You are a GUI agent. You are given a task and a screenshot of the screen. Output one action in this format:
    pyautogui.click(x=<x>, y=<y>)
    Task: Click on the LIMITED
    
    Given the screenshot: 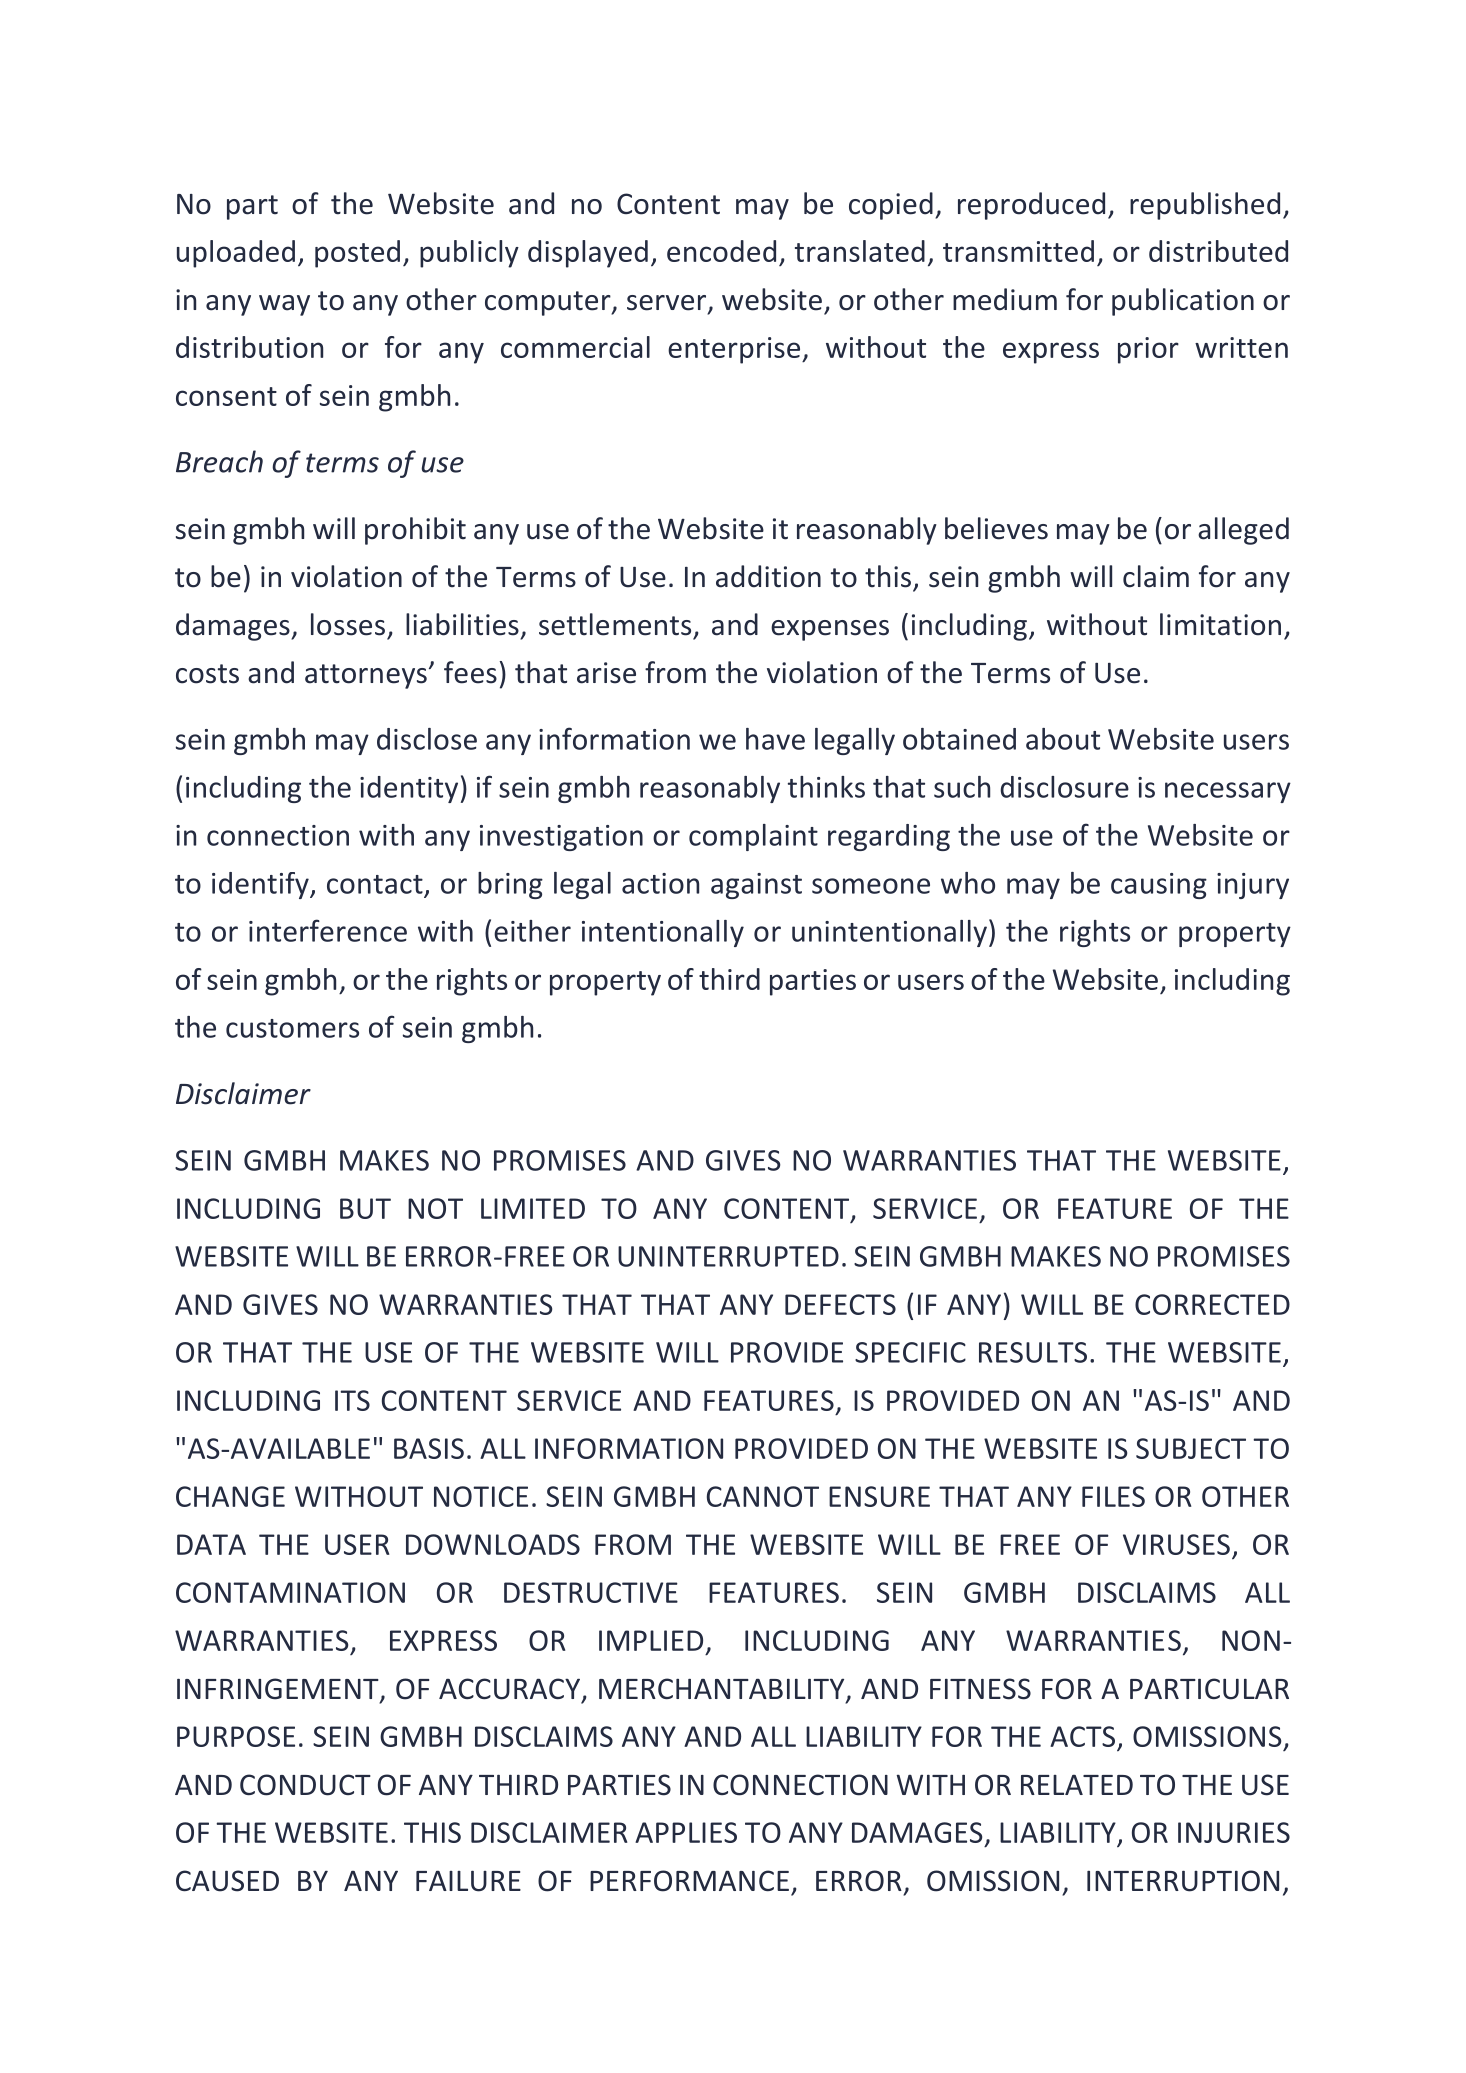 What is the action you would take?
    pyautogui.click(x=533, y=1208)
